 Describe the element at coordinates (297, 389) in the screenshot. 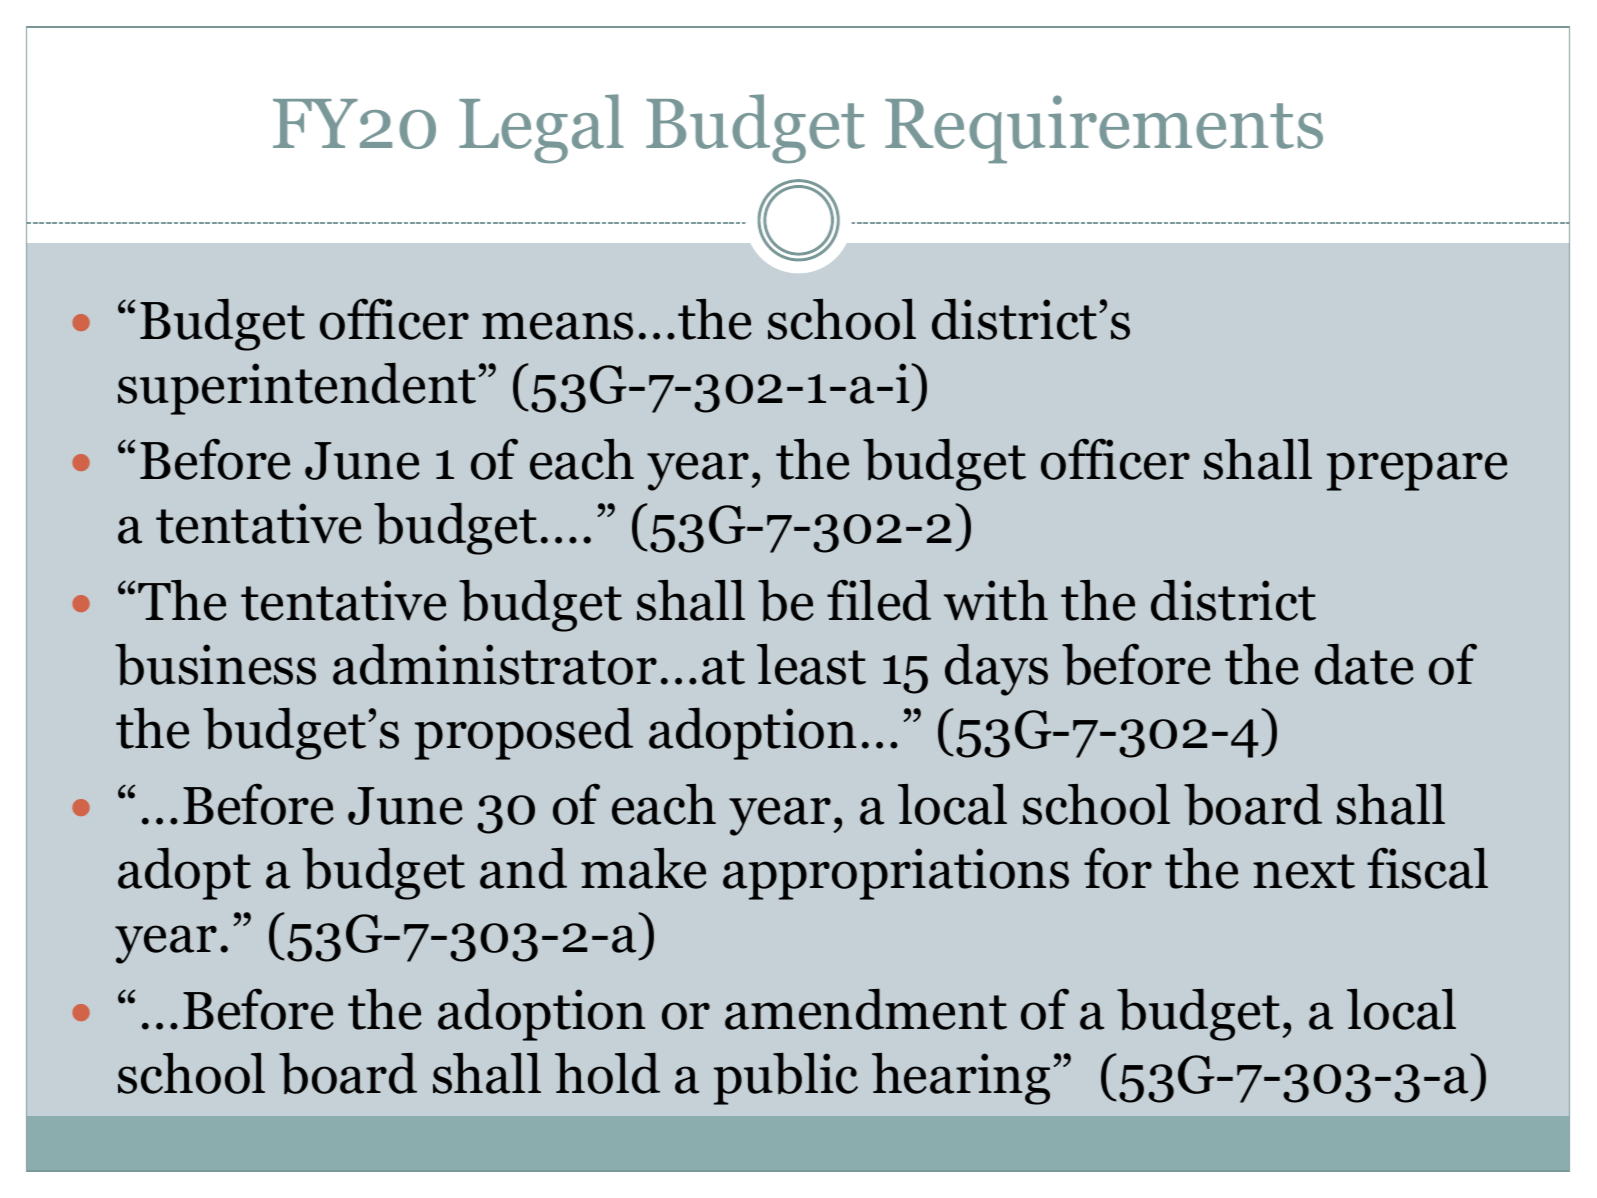

I see `superintendent` at that location.
